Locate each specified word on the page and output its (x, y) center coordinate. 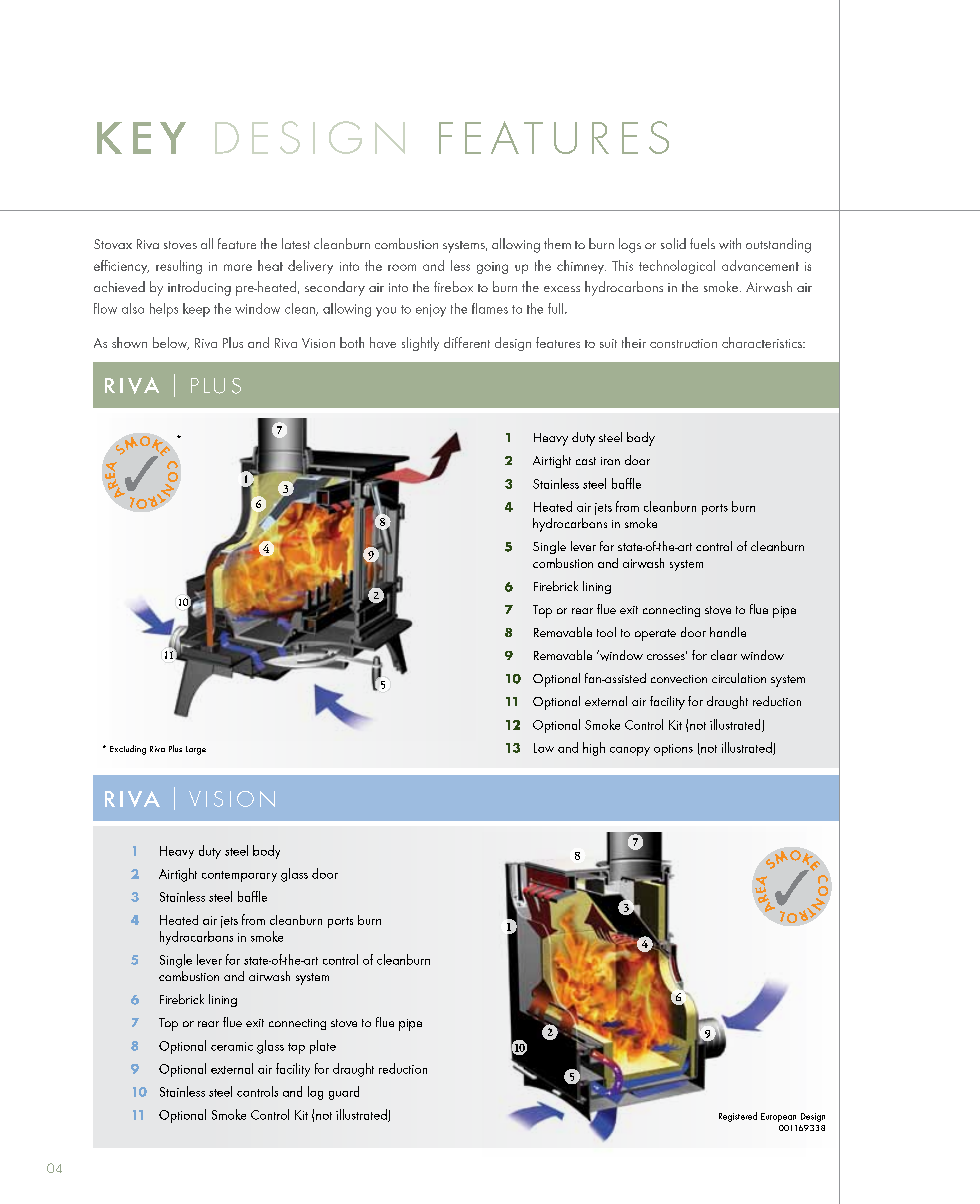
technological (677, 267)
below (171, 343)
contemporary (239, 876)
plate (323, 1047)
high (594, 749)
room (402, 267)
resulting (179, 267)
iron (610, 461)
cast (586, 461)
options (673, 750)
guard (344, 1093)
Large (196, 750)
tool (606, 632)
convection (679, 679)
